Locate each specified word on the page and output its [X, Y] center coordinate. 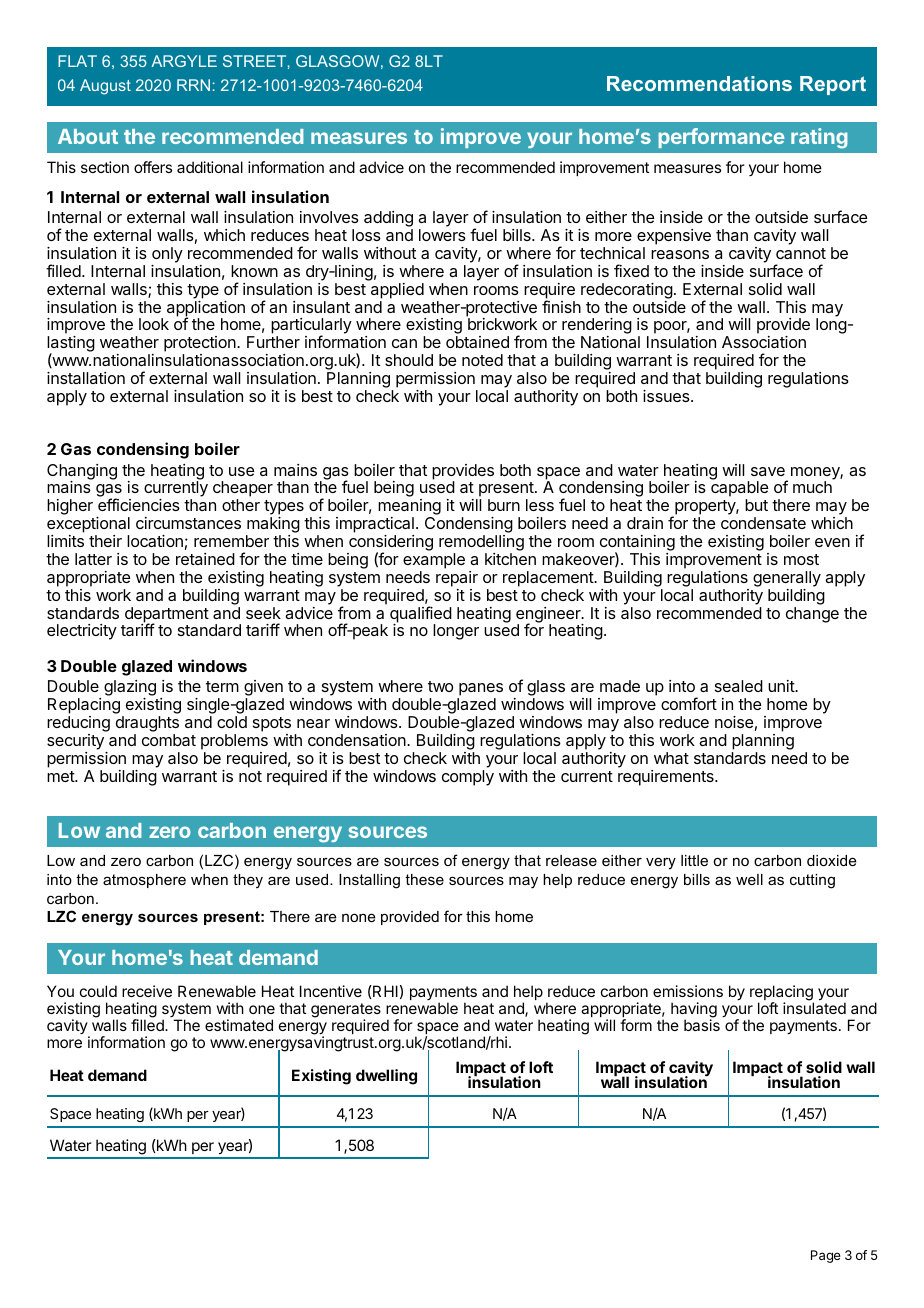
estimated [239, 1025]
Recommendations [699, 83]
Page [826, 1256]
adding [388, 220]
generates [346, 1011]
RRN [193, 85]
